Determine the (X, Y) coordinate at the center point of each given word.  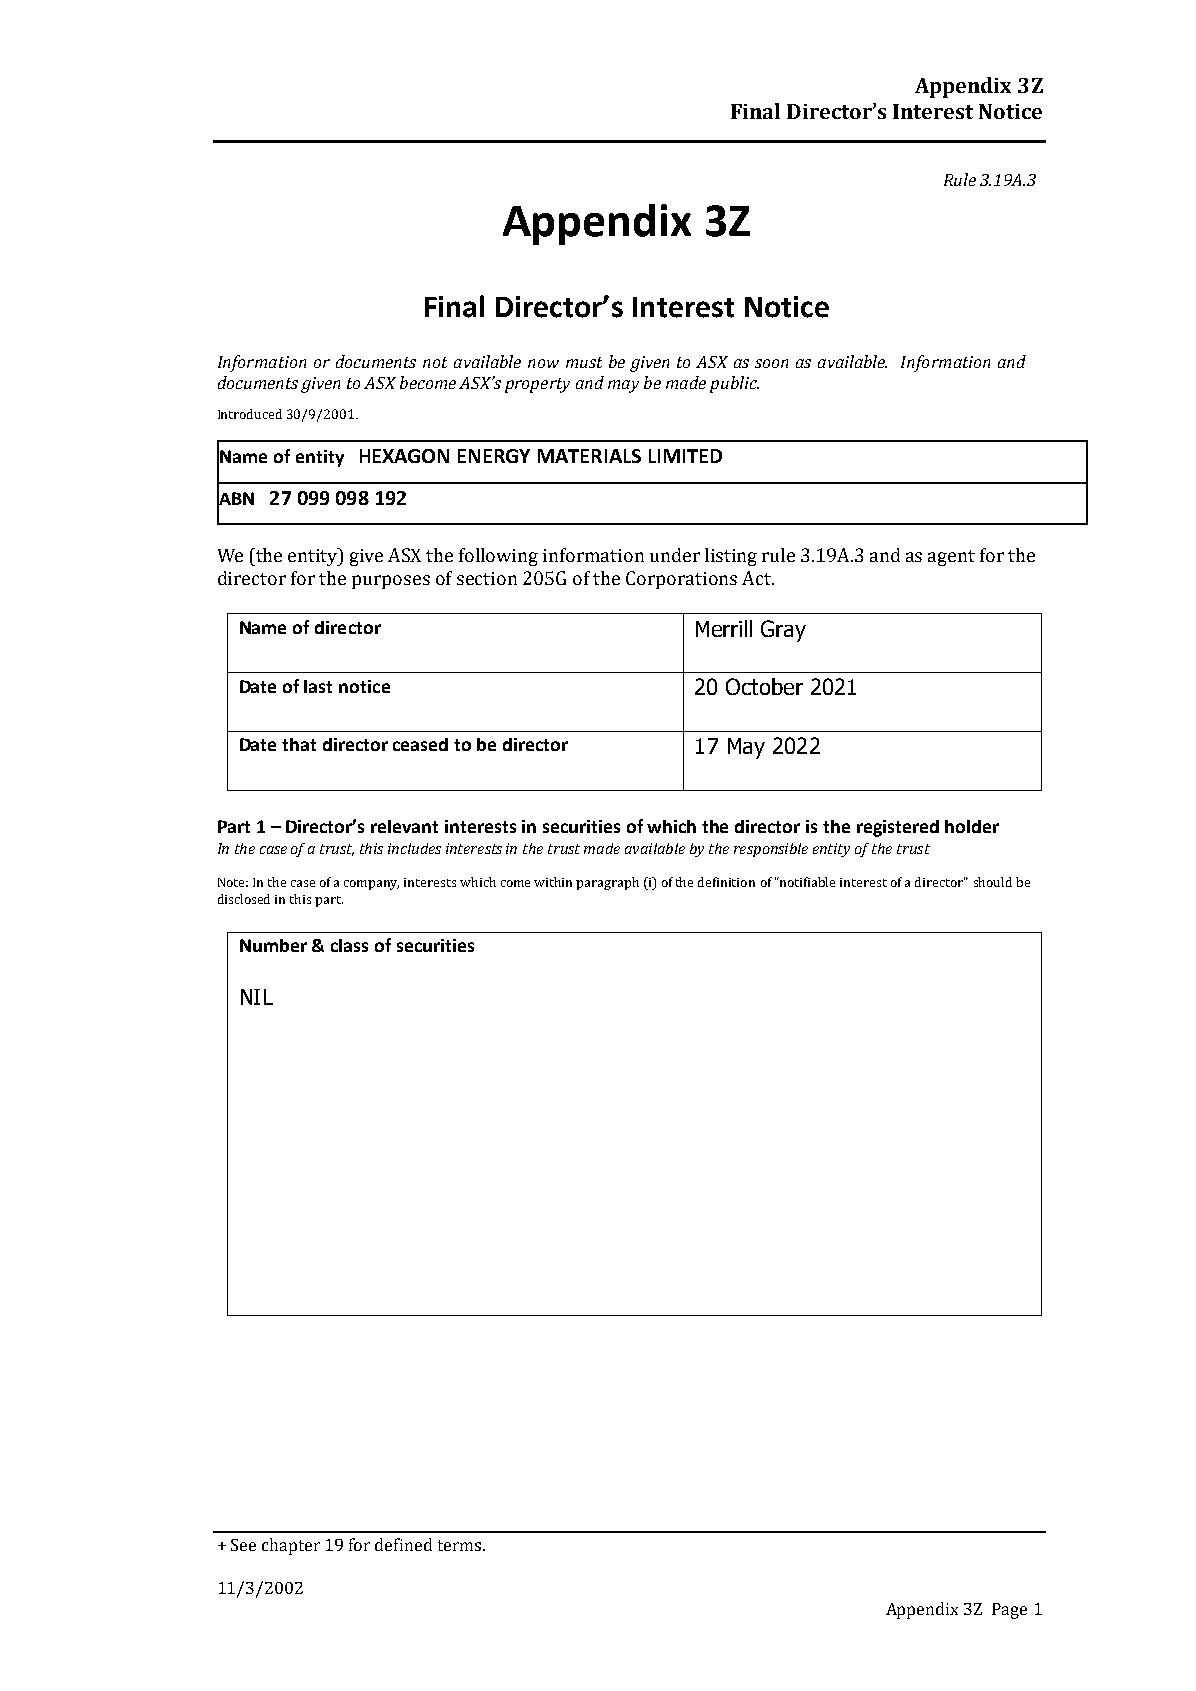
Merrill (724, 628)
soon (771, 363)
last (318, 686)
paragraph (607, 883)
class (349, 945)
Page (1009, 1611)
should (993, 882)
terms (461, 1545)
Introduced (250, 414)
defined (403, 1544)
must (584, 362)
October (764, 686)
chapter (291, 1546)
